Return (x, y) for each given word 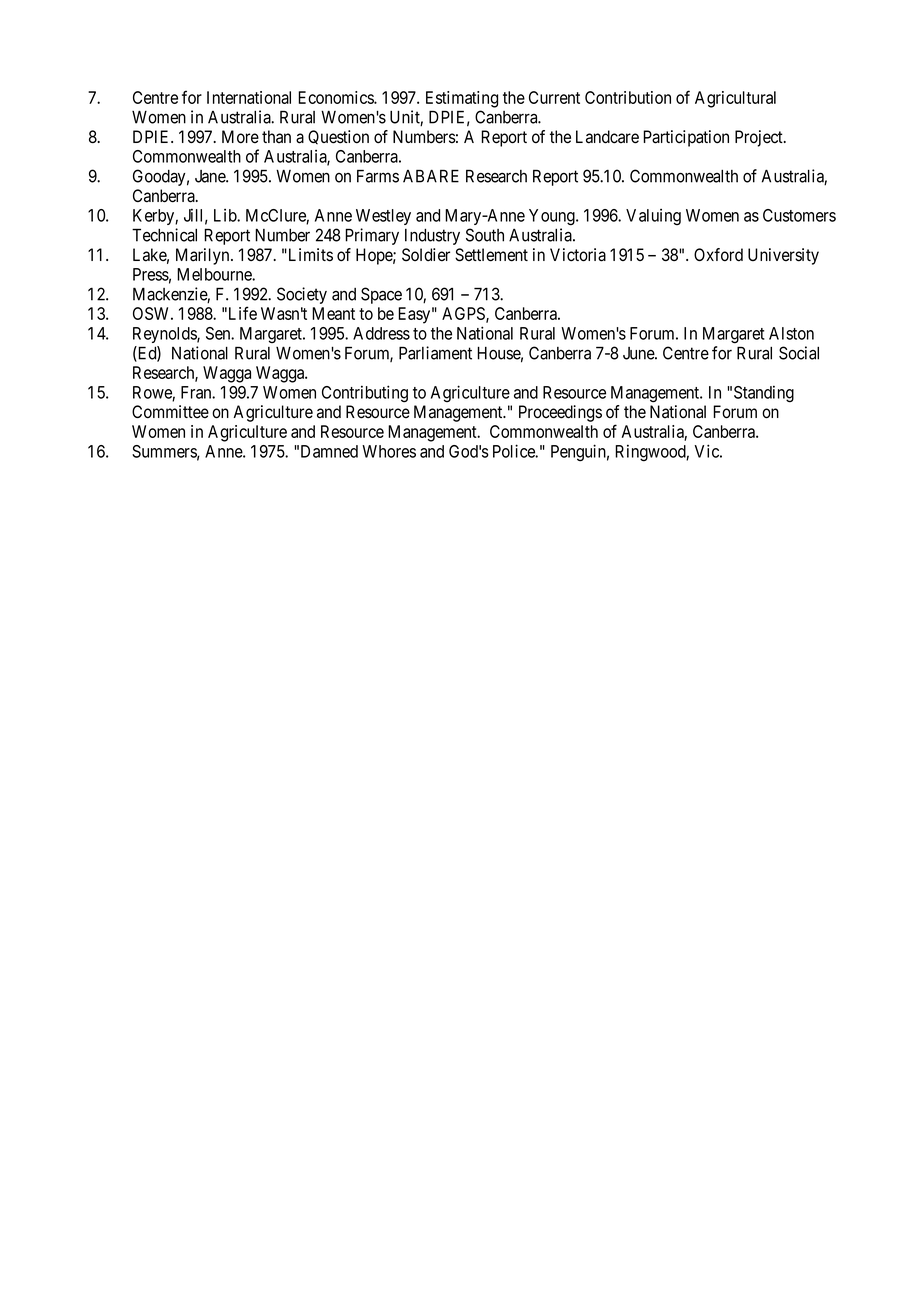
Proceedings (560, 413)
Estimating (462, 99)
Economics (336, 97)
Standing (764, 394)
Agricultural (735, 99)
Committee (170, 412)
